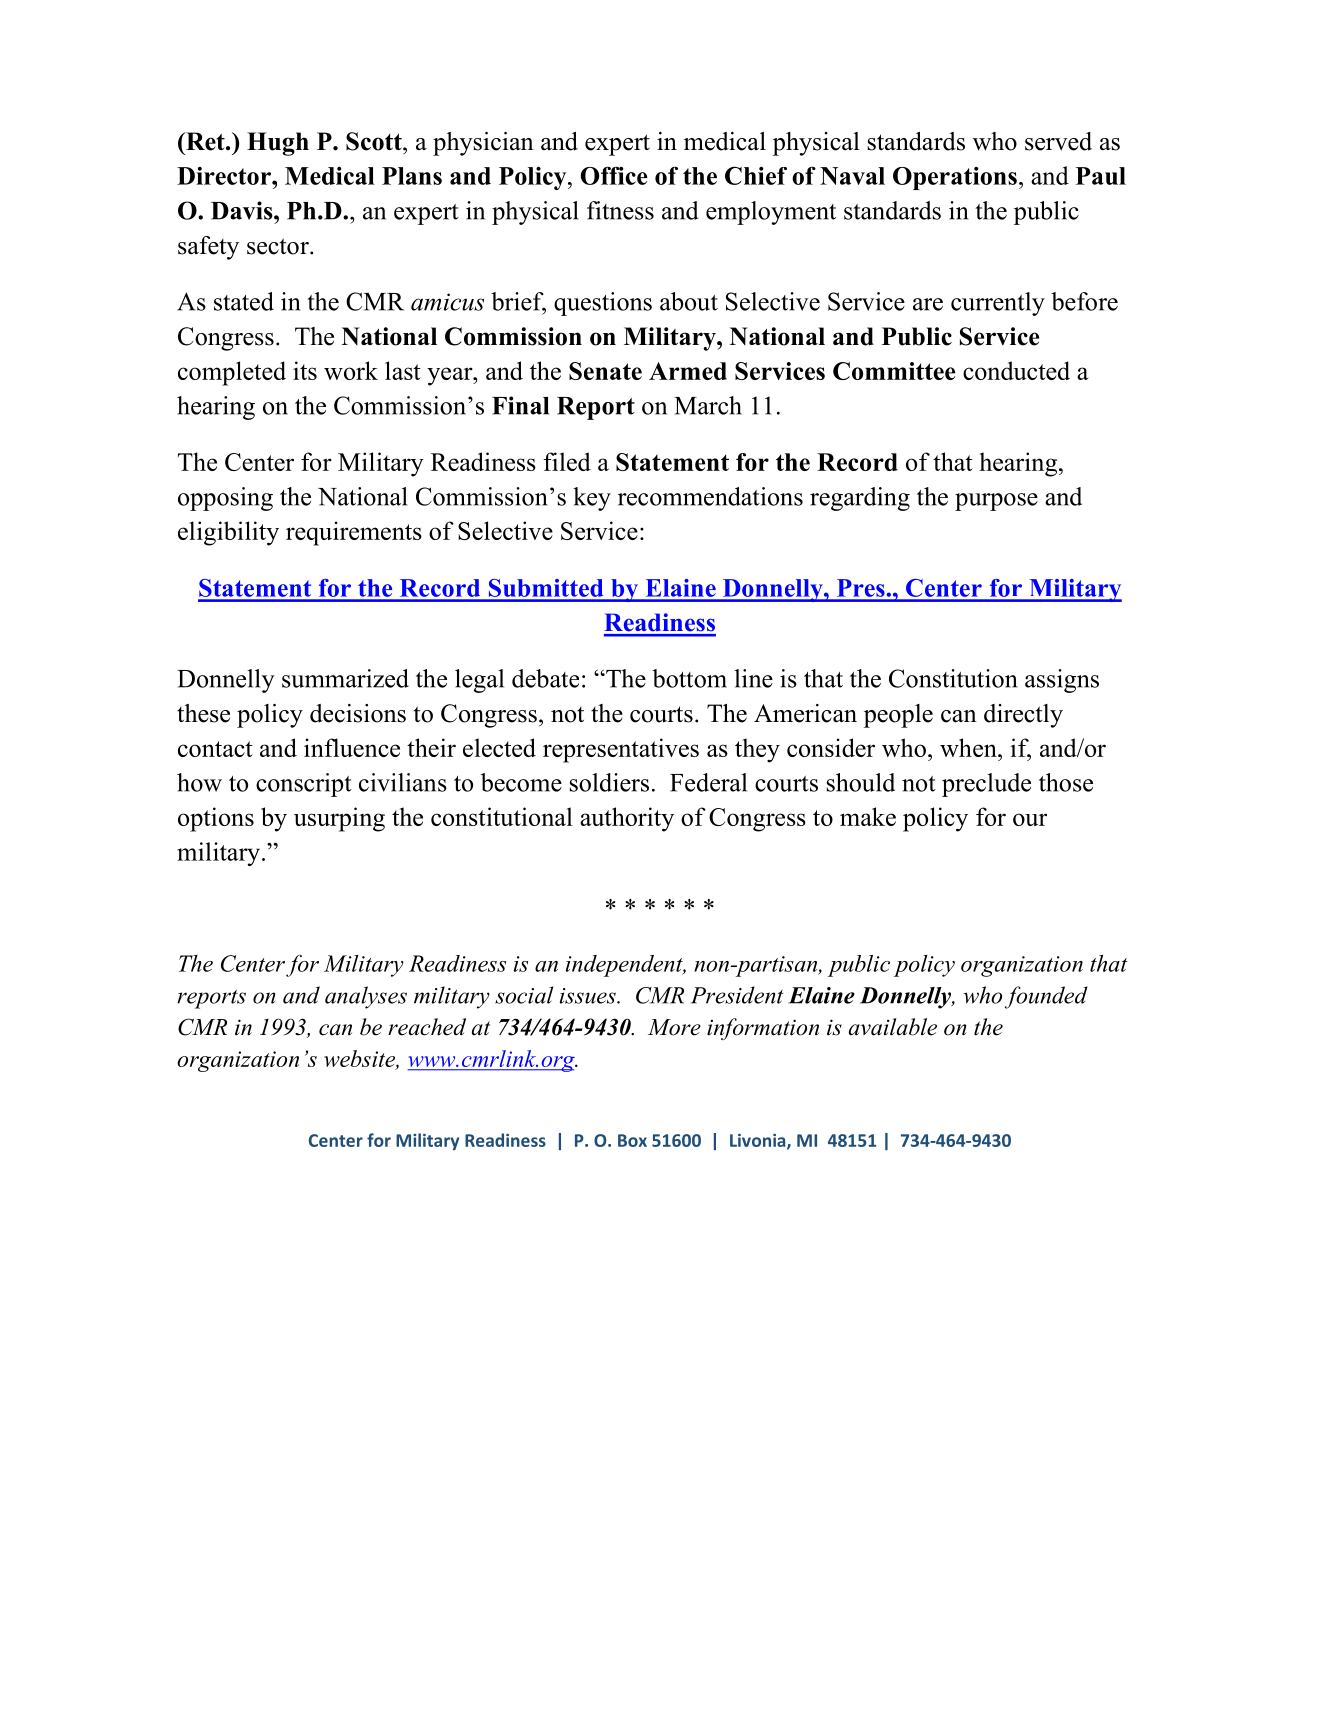 The height and width of the screenshot is (1728, 1336). What do you see at coordinates (225, 499) in the screenshot?
I see `opposing` at bounding box center [225, 499].
